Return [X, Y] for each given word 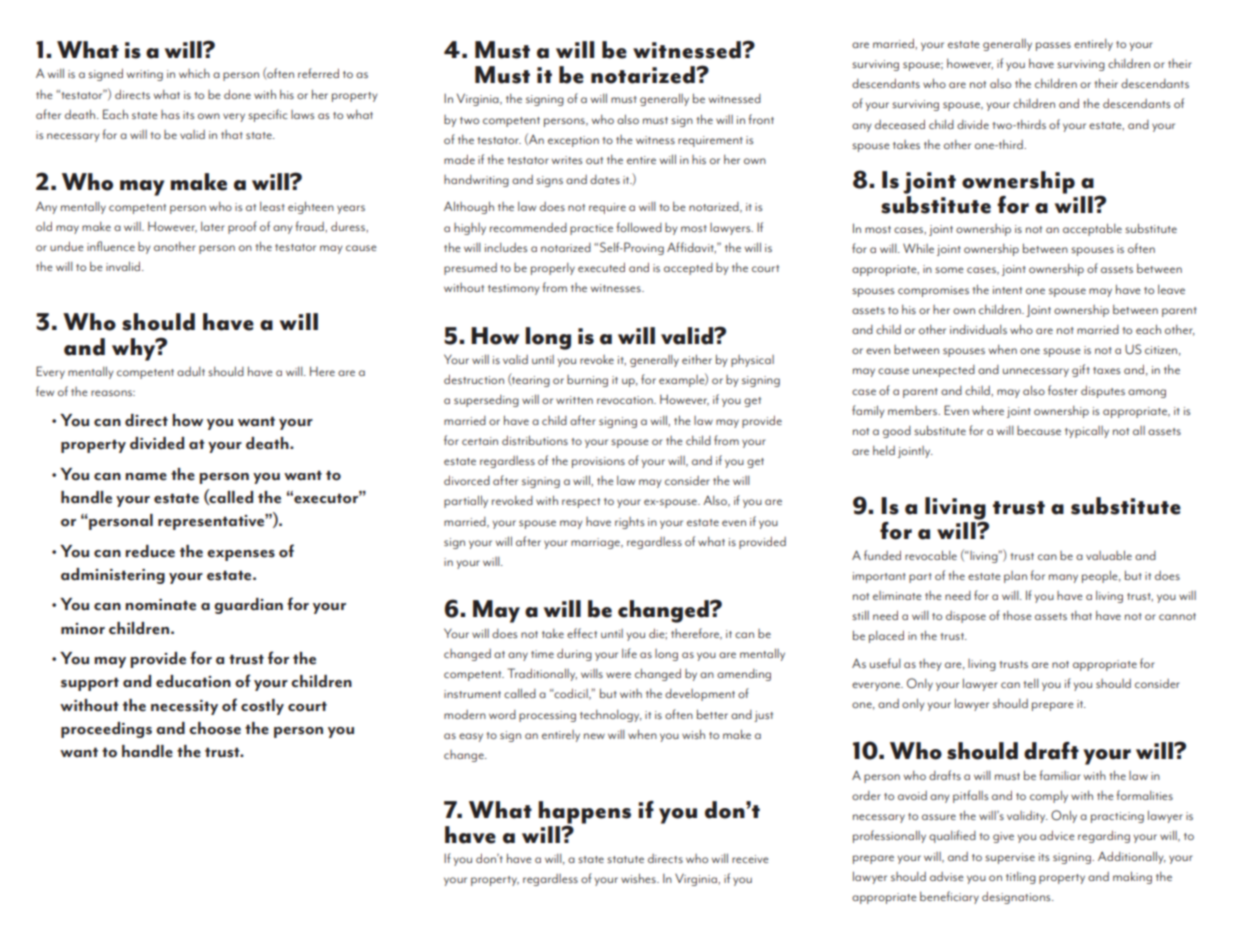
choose [215, 728]
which [194, 73]
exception [573, 141]
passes [1053, 46]
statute [625, 859]
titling [1021, 877]
